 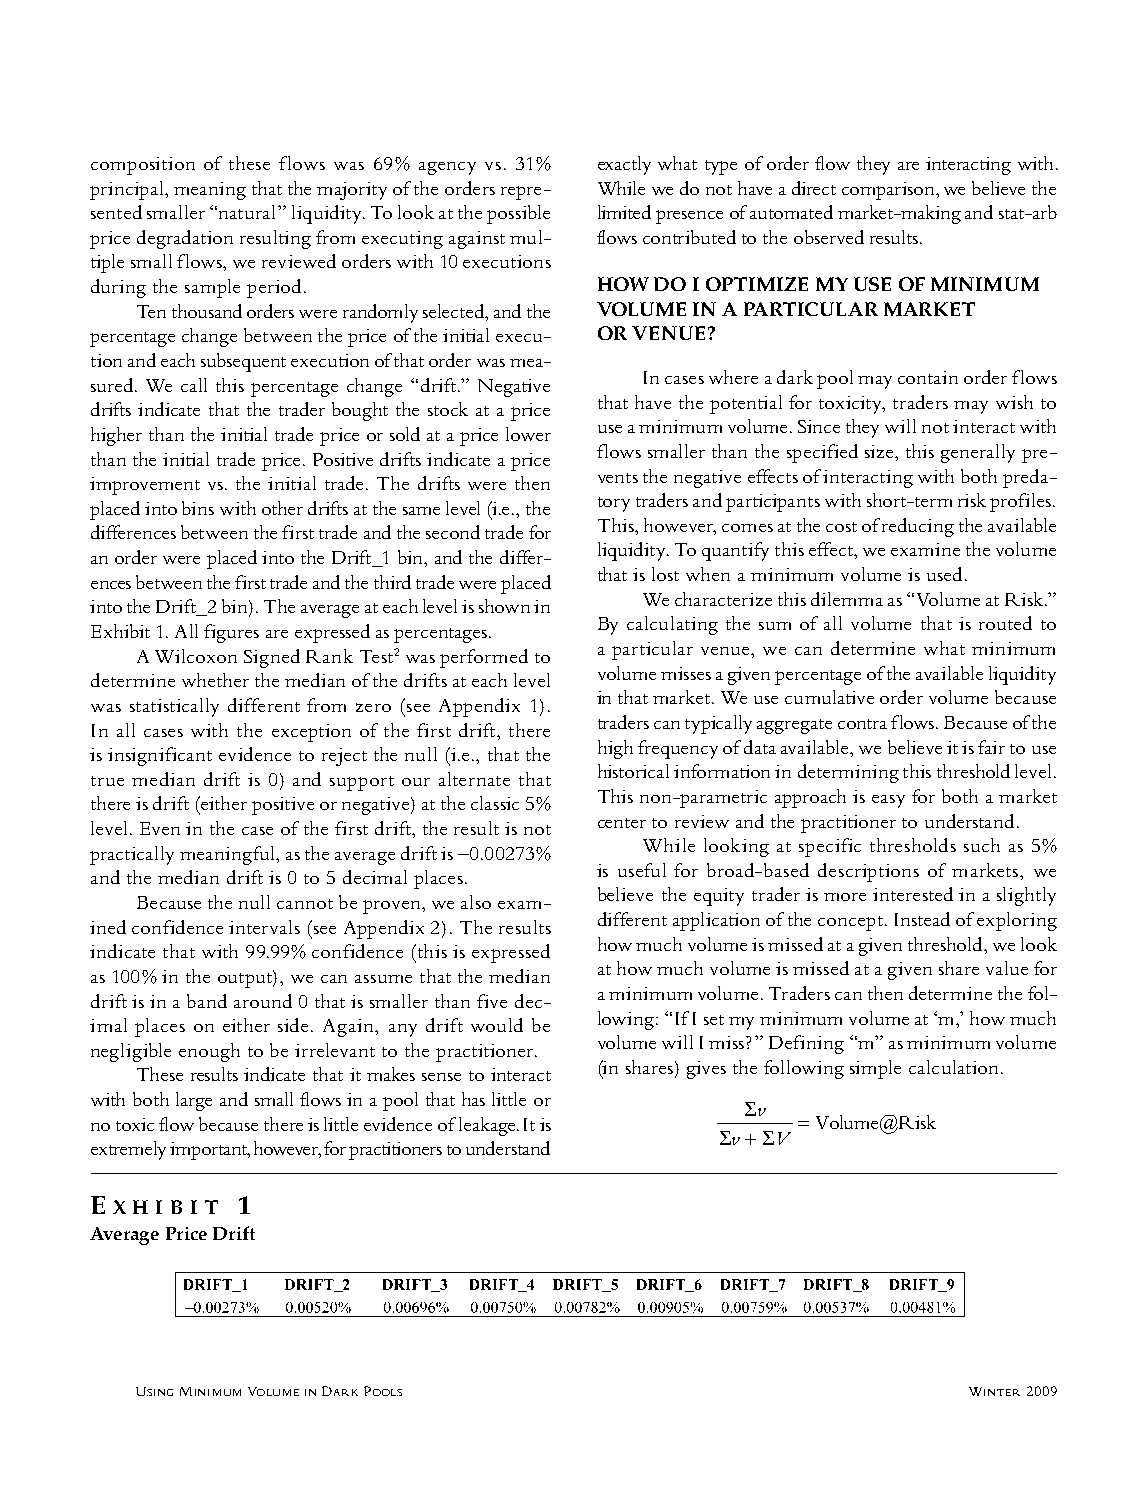 What do you see at coordinates (889, 191) in the screenshot?
I see `comparison` at bounding box center [889, 191].
